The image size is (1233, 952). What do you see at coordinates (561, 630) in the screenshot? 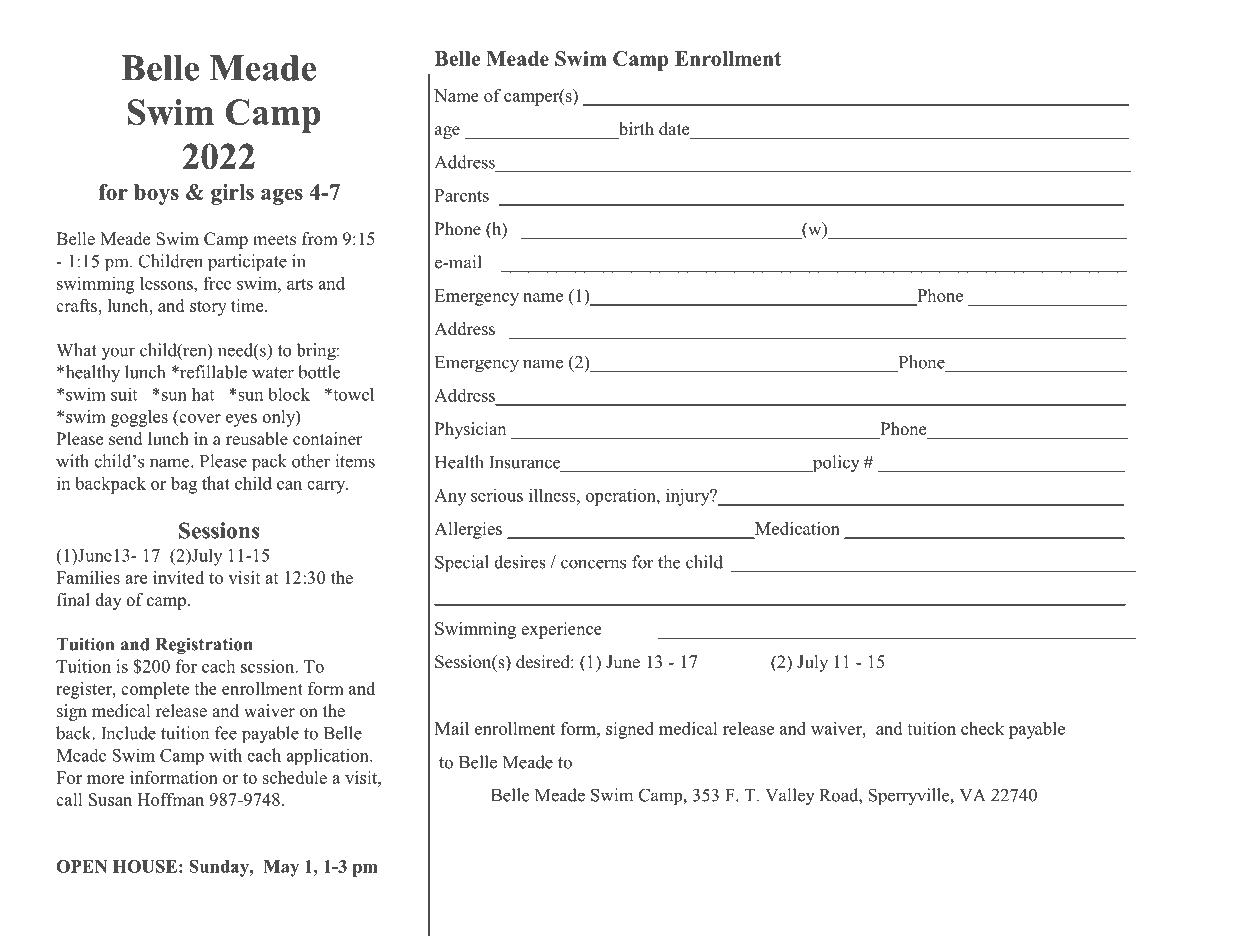
I see `experience` at bounding box center [561, 630].
